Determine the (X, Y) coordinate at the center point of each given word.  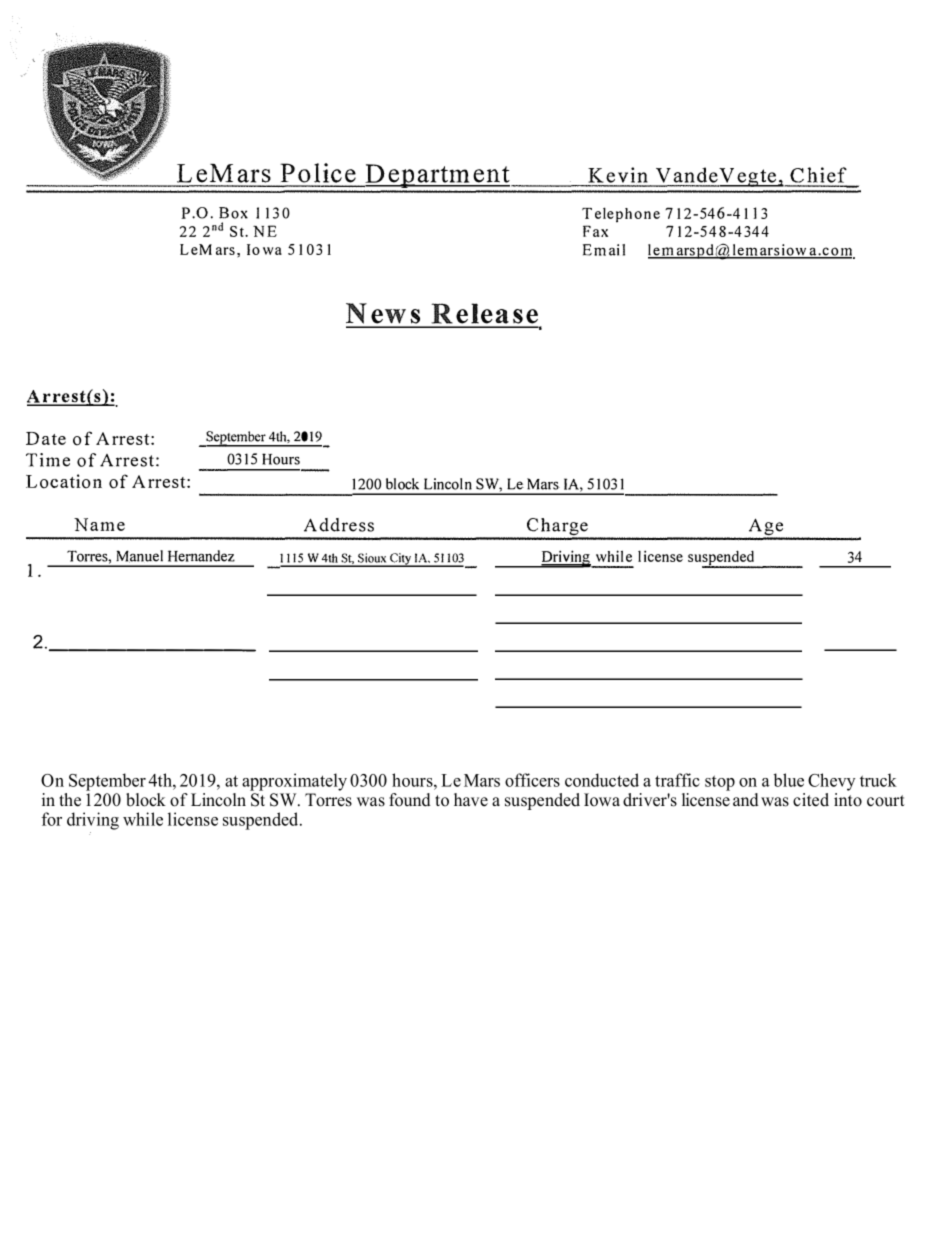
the (70, 800)
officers (532, 780)
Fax (595, 231)
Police (318, 174)
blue (788, 780)
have (471, 800)
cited (811, 800)
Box (233, 213)
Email (604, 250)
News (384, 315)
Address (339, 525)
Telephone (621, 215)
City (400, 560)
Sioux (372, 559)
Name (99, 524)
